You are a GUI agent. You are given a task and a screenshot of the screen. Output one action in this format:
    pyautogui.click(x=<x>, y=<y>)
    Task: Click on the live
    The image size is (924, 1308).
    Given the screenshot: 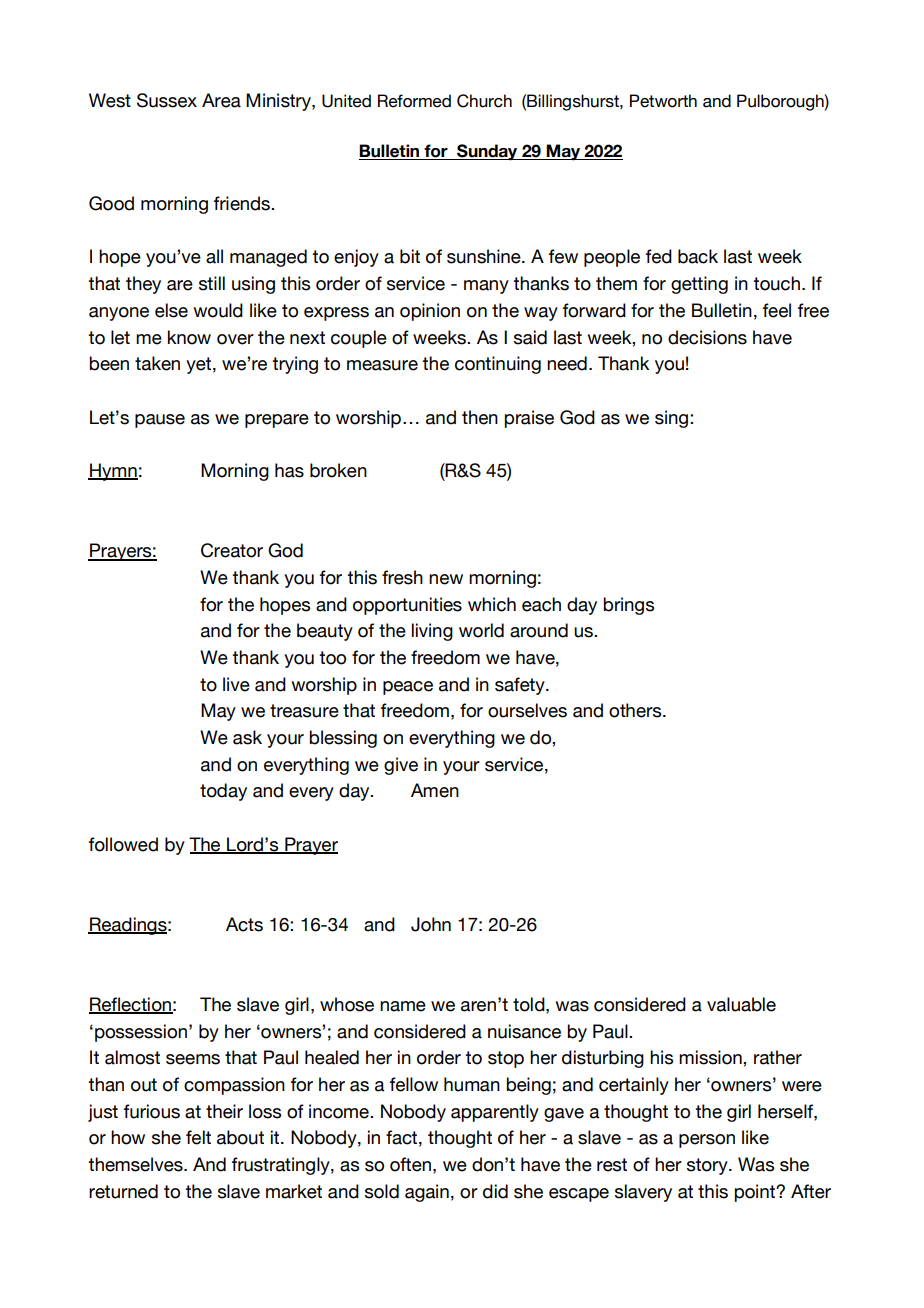 What is the action you would take?
    pyautogui.click(x=236, y=684)
